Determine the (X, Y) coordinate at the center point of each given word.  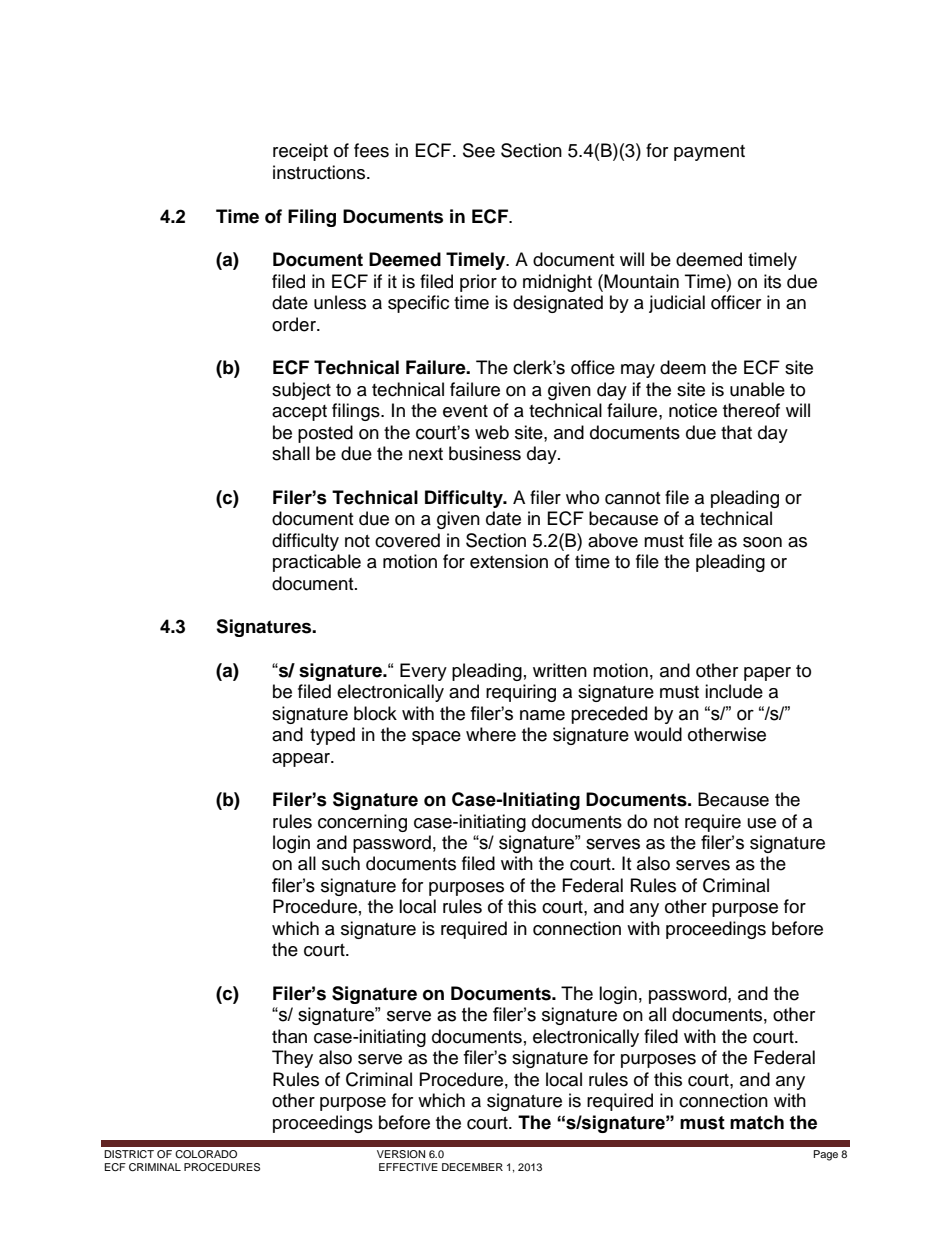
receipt (300, 152)
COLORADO (206, 1154)
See (479, 150)
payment (709, 153)
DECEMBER (472, 1167)
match (757, 1122)
